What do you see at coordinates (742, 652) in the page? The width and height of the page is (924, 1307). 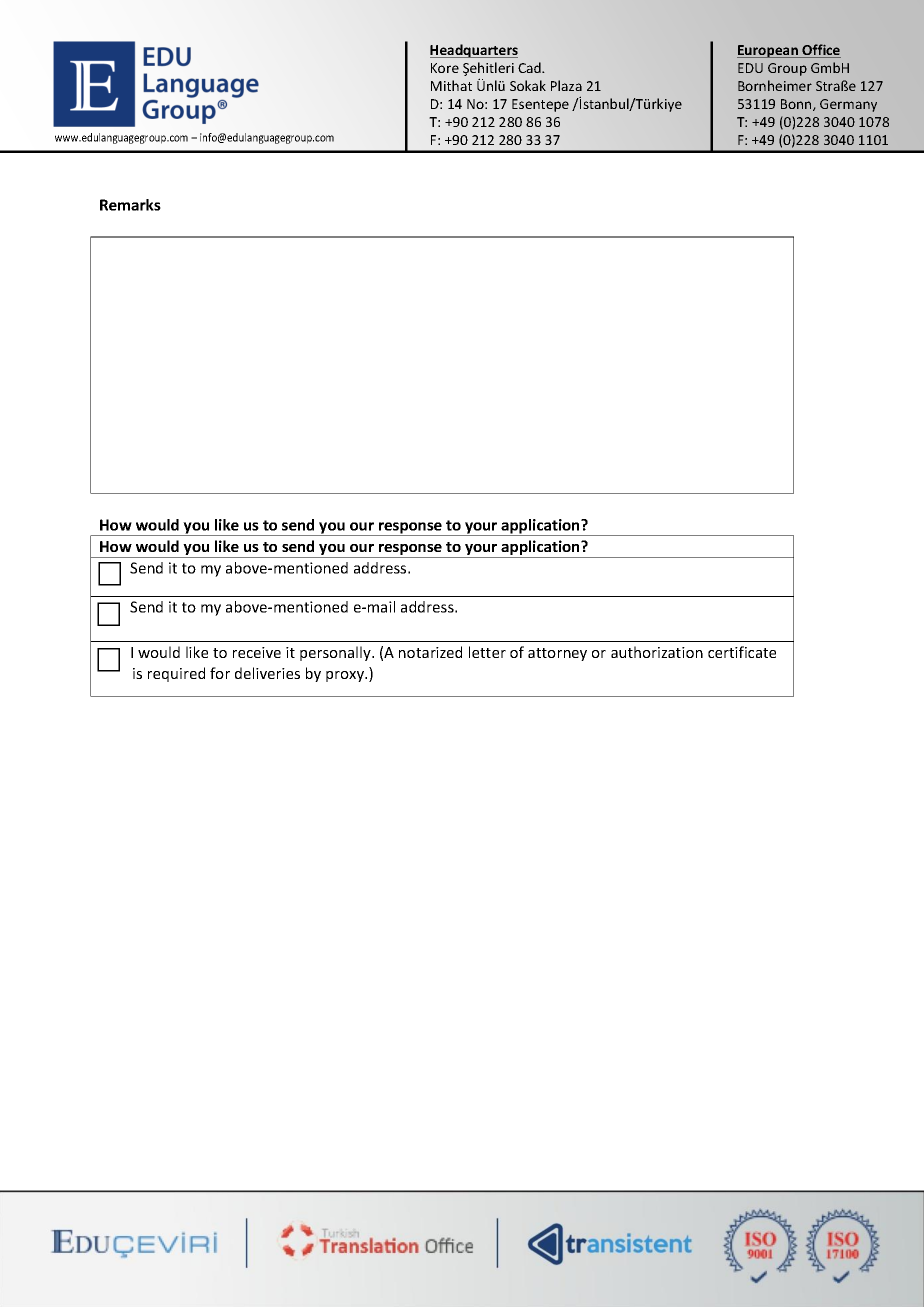 I see `certificate` at bounding box center [742, 652].
